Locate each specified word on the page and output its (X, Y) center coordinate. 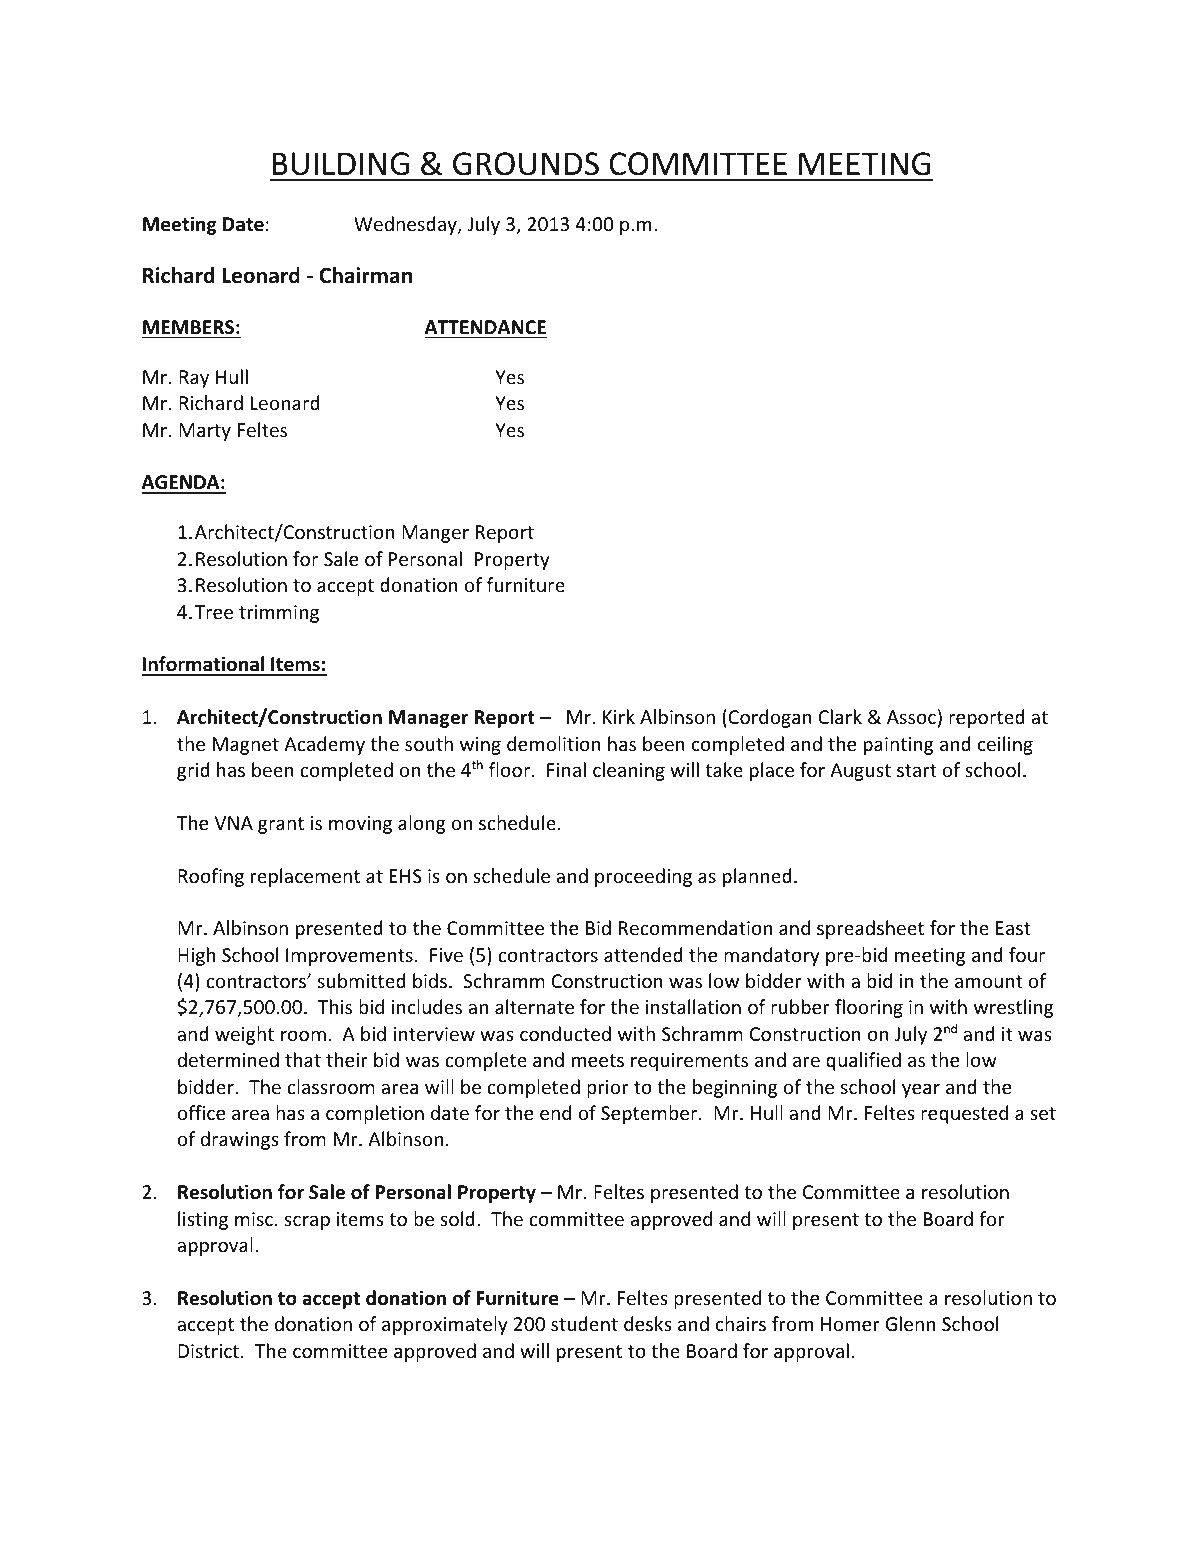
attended (643, 954)
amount (989, 981)
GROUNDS (526, 164)
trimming (279, 614)
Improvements (349, 957)
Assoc (911, 717)
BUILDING (340, 164)
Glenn (910, 1323)
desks (648, 1323)
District (208, 1351)
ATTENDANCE (485, 327)
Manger (435, 534)
